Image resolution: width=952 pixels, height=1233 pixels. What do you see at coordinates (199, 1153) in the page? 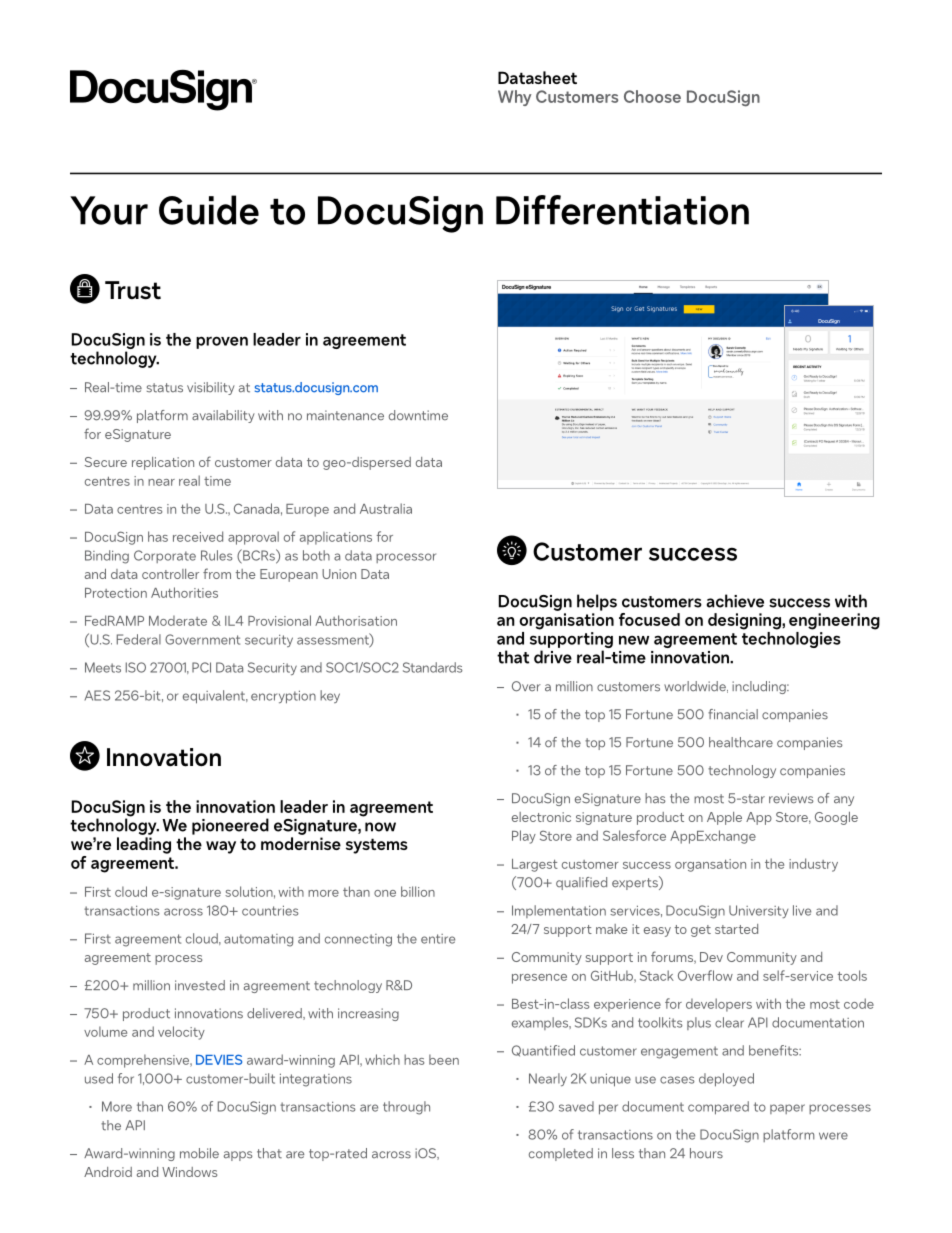
I see `mobile` at bounding box center [199, 1153].
